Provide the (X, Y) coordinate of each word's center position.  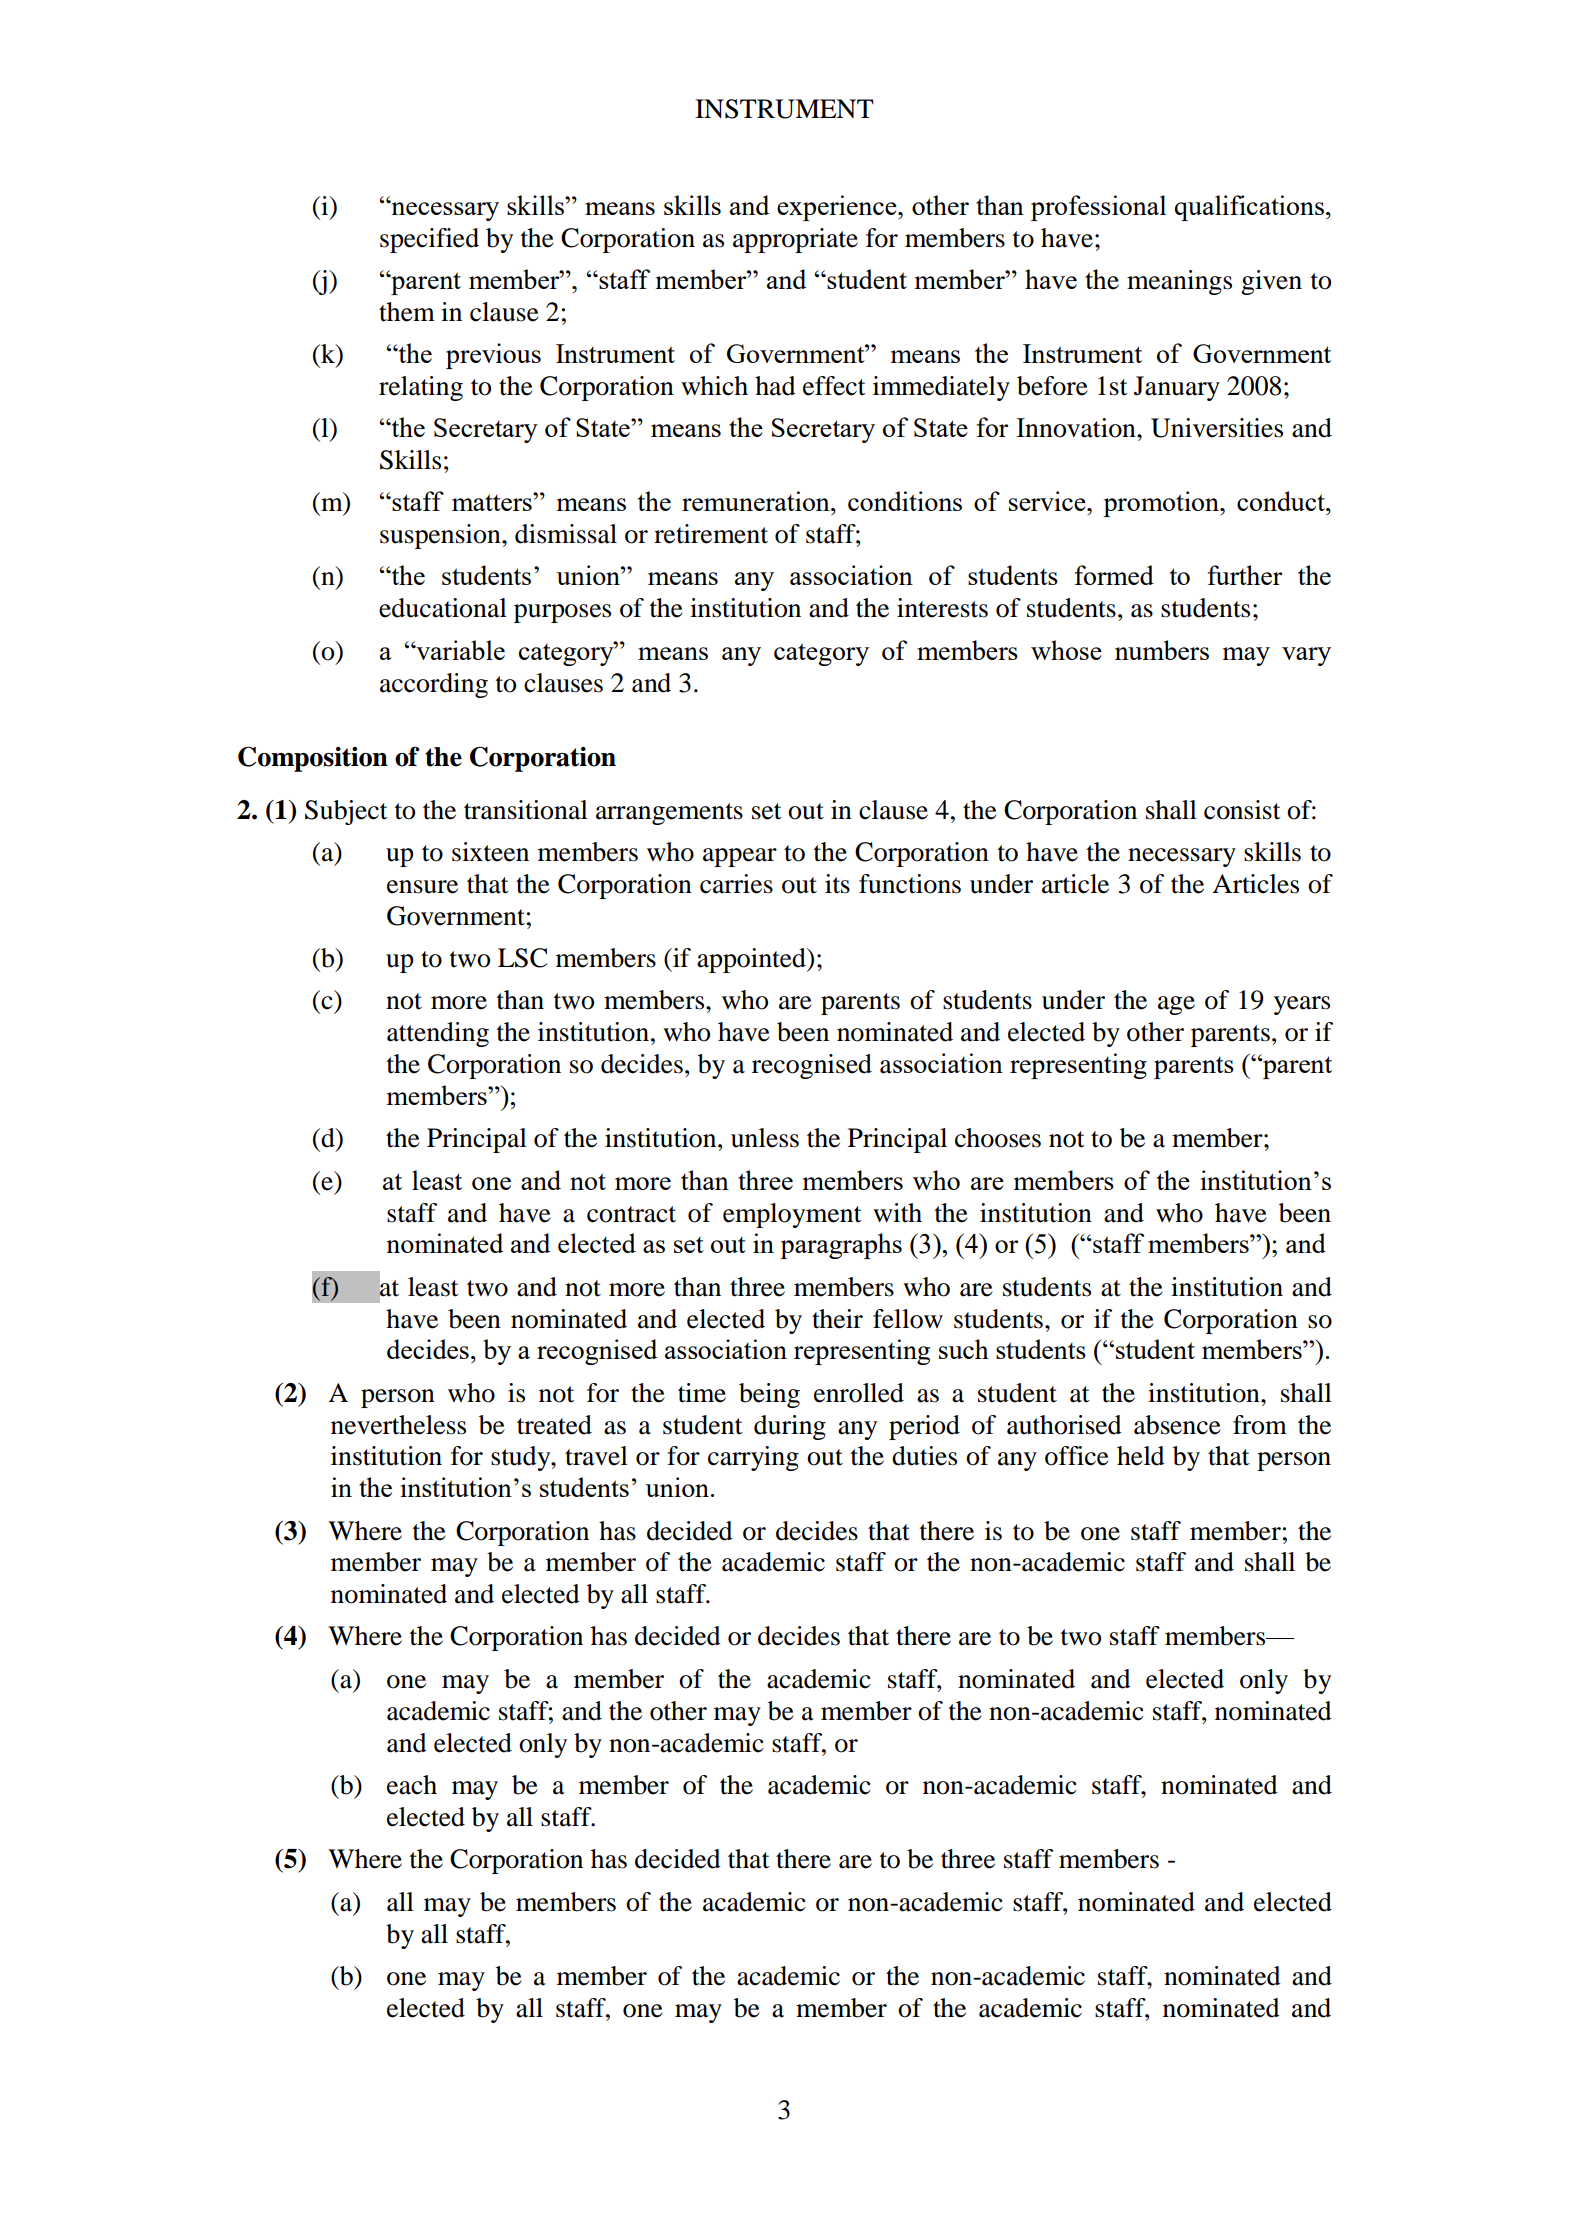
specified (429, 240)
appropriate (795, 240)
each (412, 1785)
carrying (753, 1458)
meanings (1179, 282)
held (1141, 1456)
